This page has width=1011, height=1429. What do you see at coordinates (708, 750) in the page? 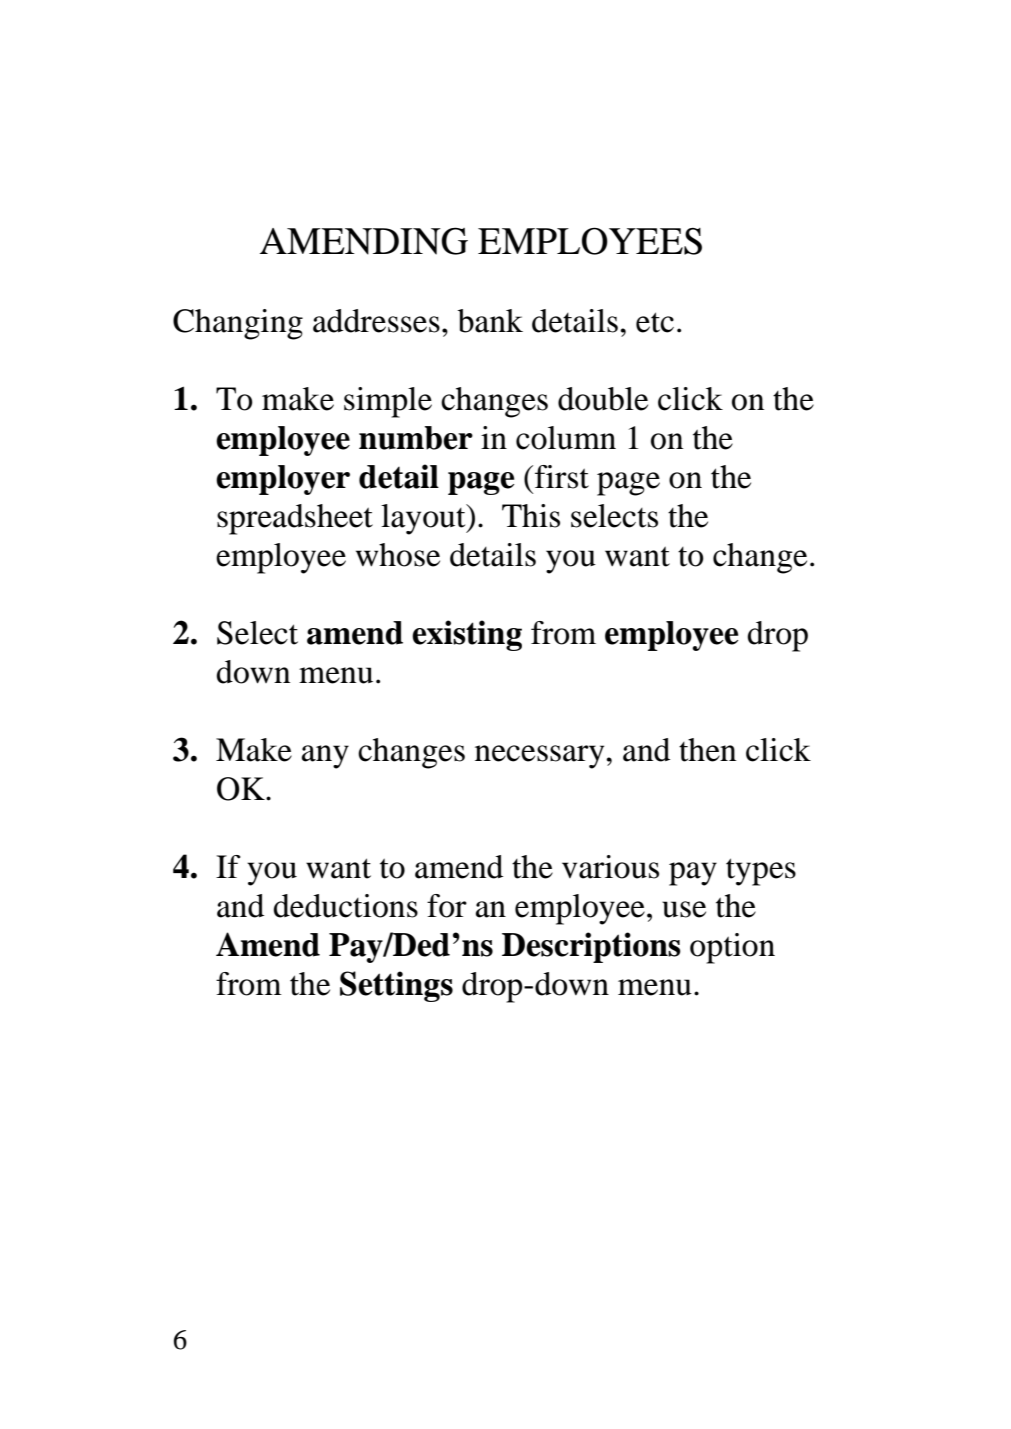
I see `then` at bounding box center [708, 750].
